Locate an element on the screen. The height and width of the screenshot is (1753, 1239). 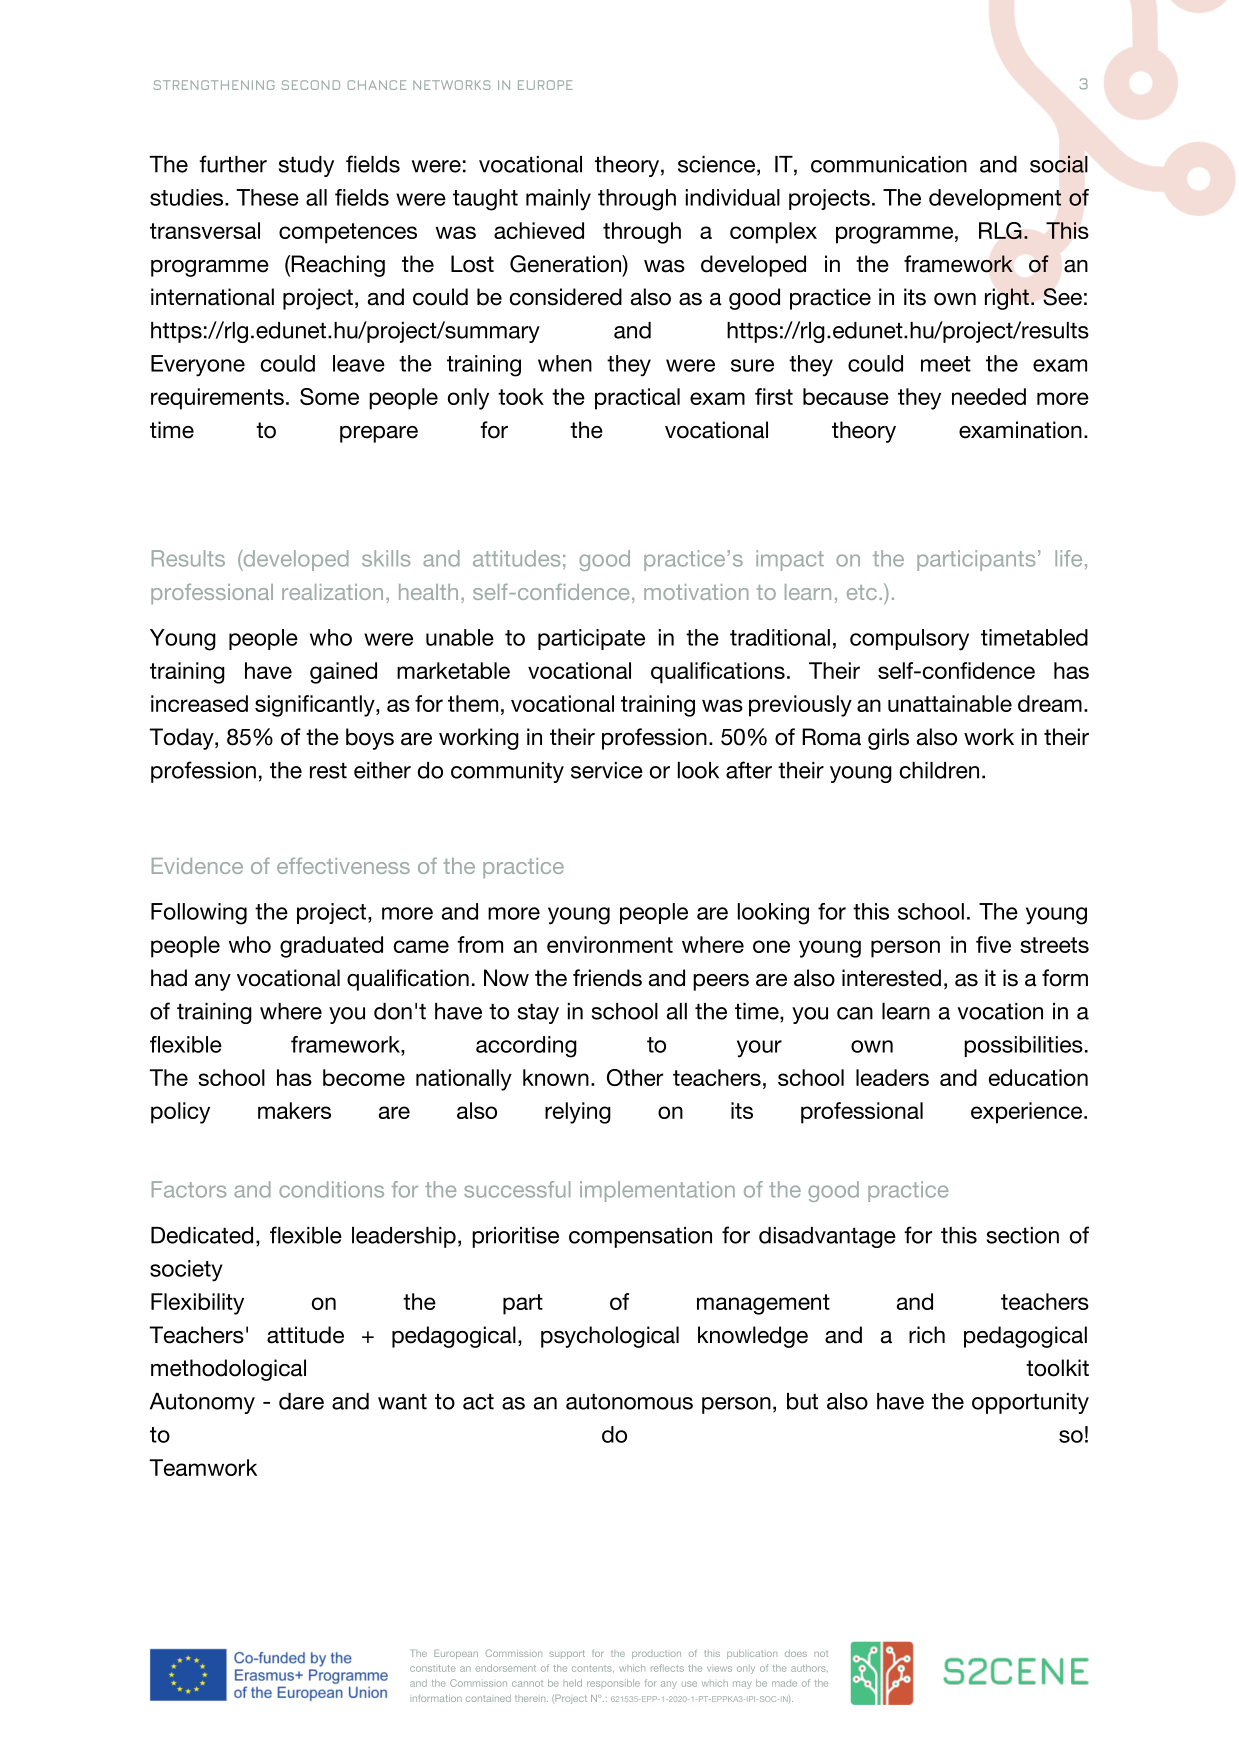
responsible is located at coordinates (613, 1683).
